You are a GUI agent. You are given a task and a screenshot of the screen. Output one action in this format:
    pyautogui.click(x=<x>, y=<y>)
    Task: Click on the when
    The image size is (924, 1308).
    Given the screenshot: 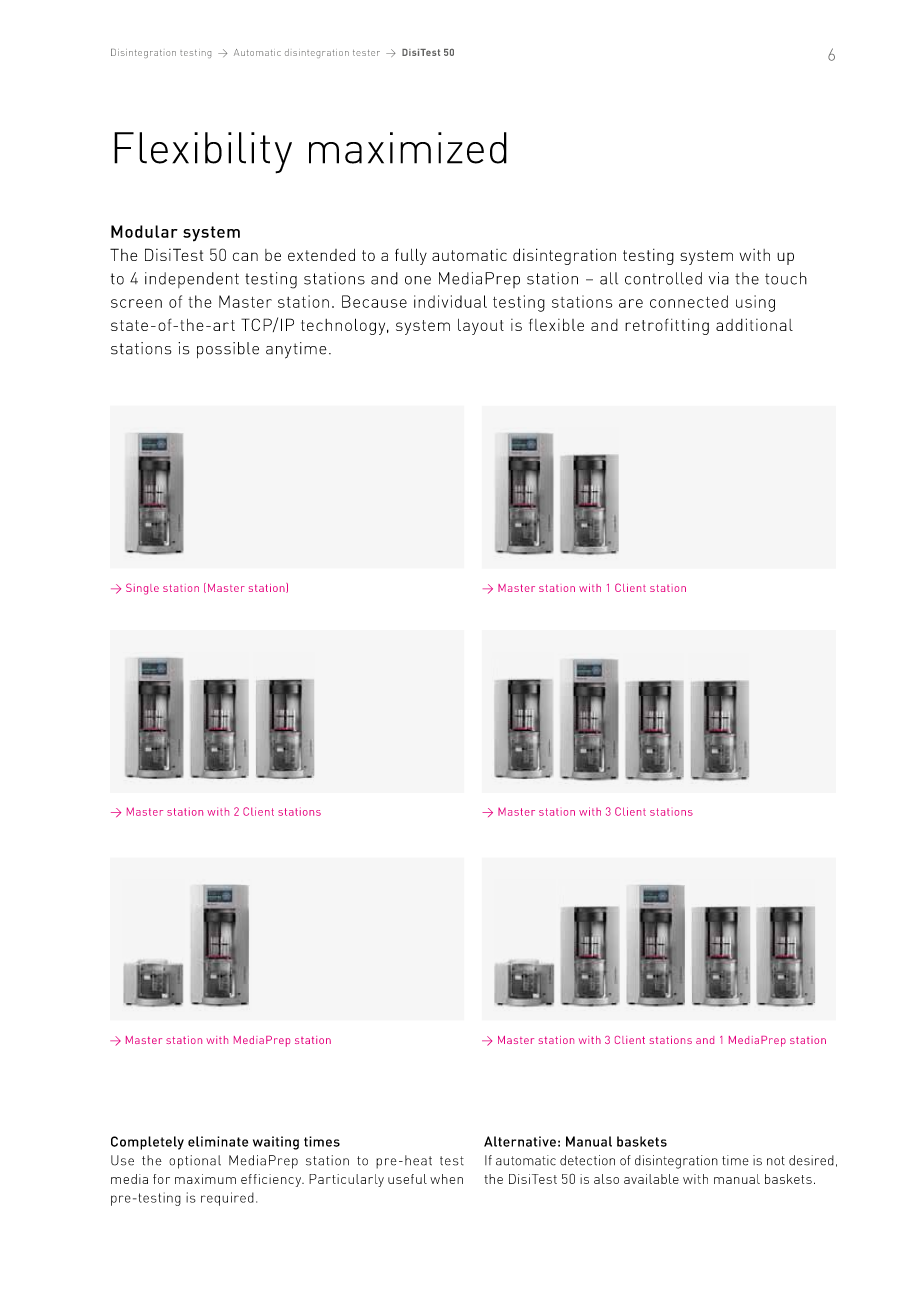 What is the action you would take?
    pyautogui.click(x=446, y=1179)
